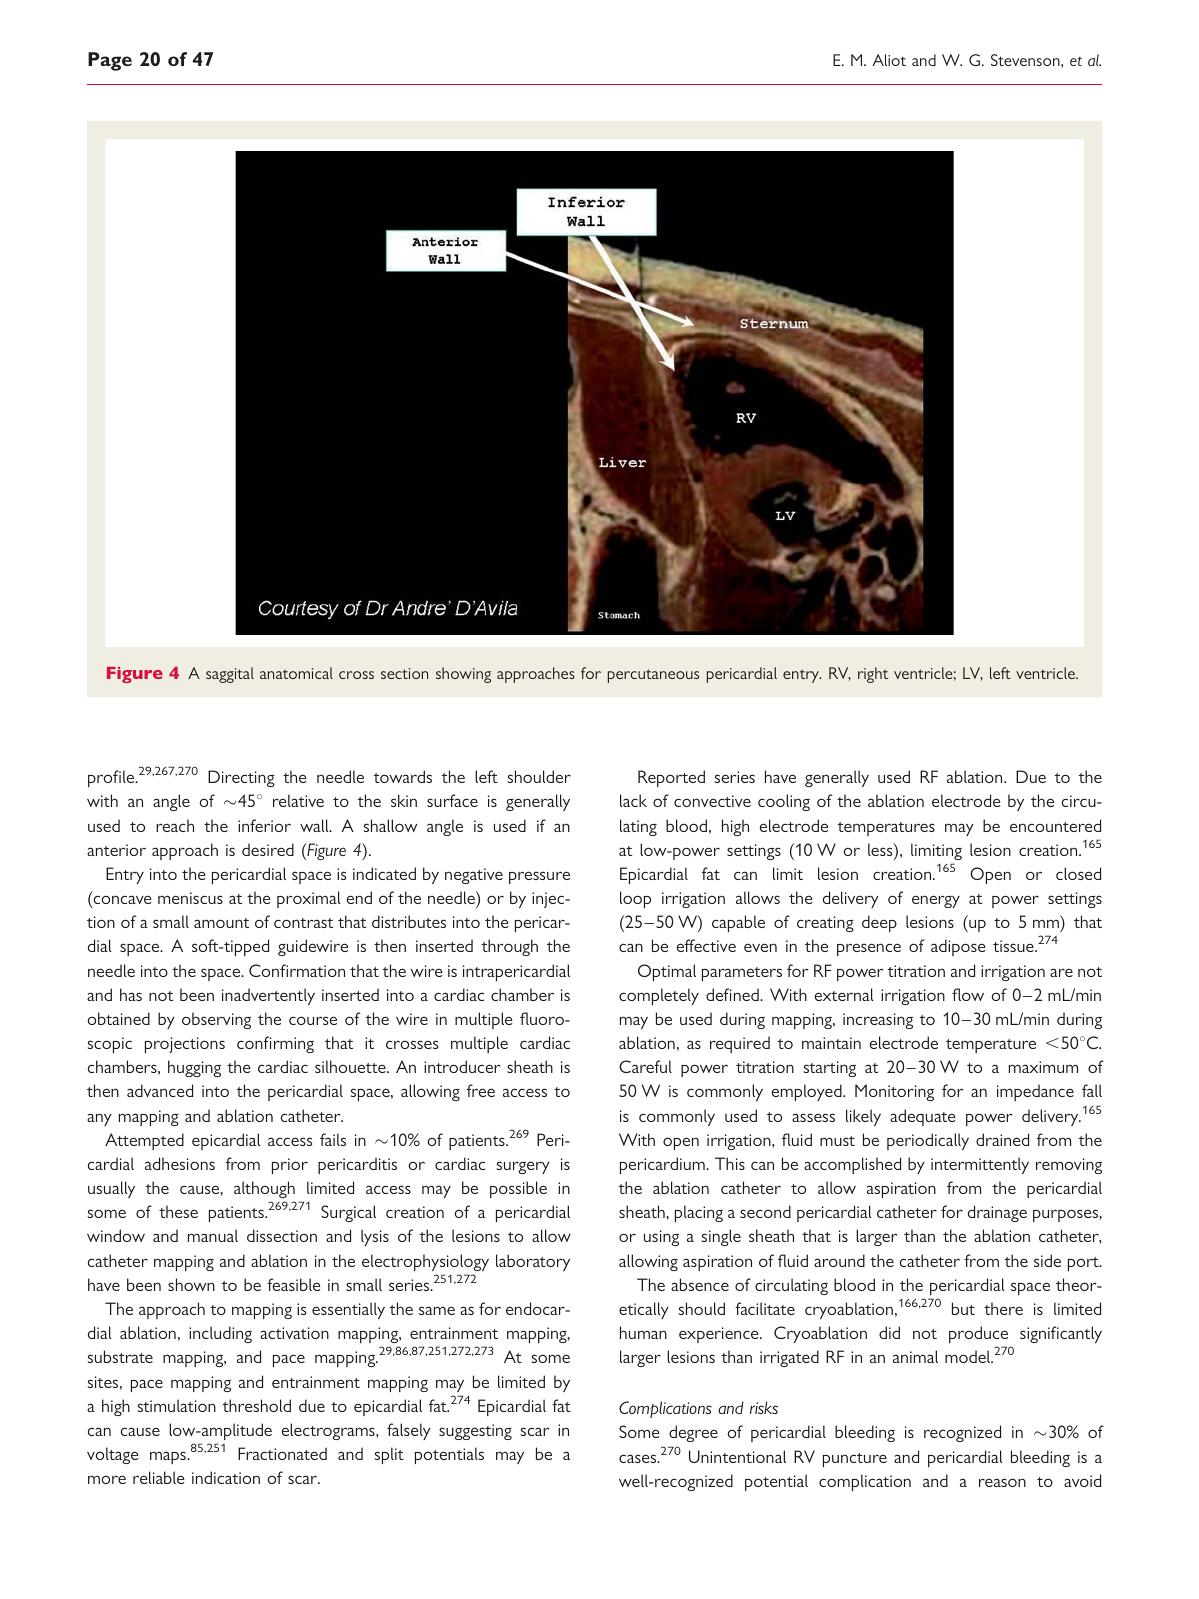 The width and height of the screenshot is (1199, 1599). I want to click on Page, so click(110, 61).
